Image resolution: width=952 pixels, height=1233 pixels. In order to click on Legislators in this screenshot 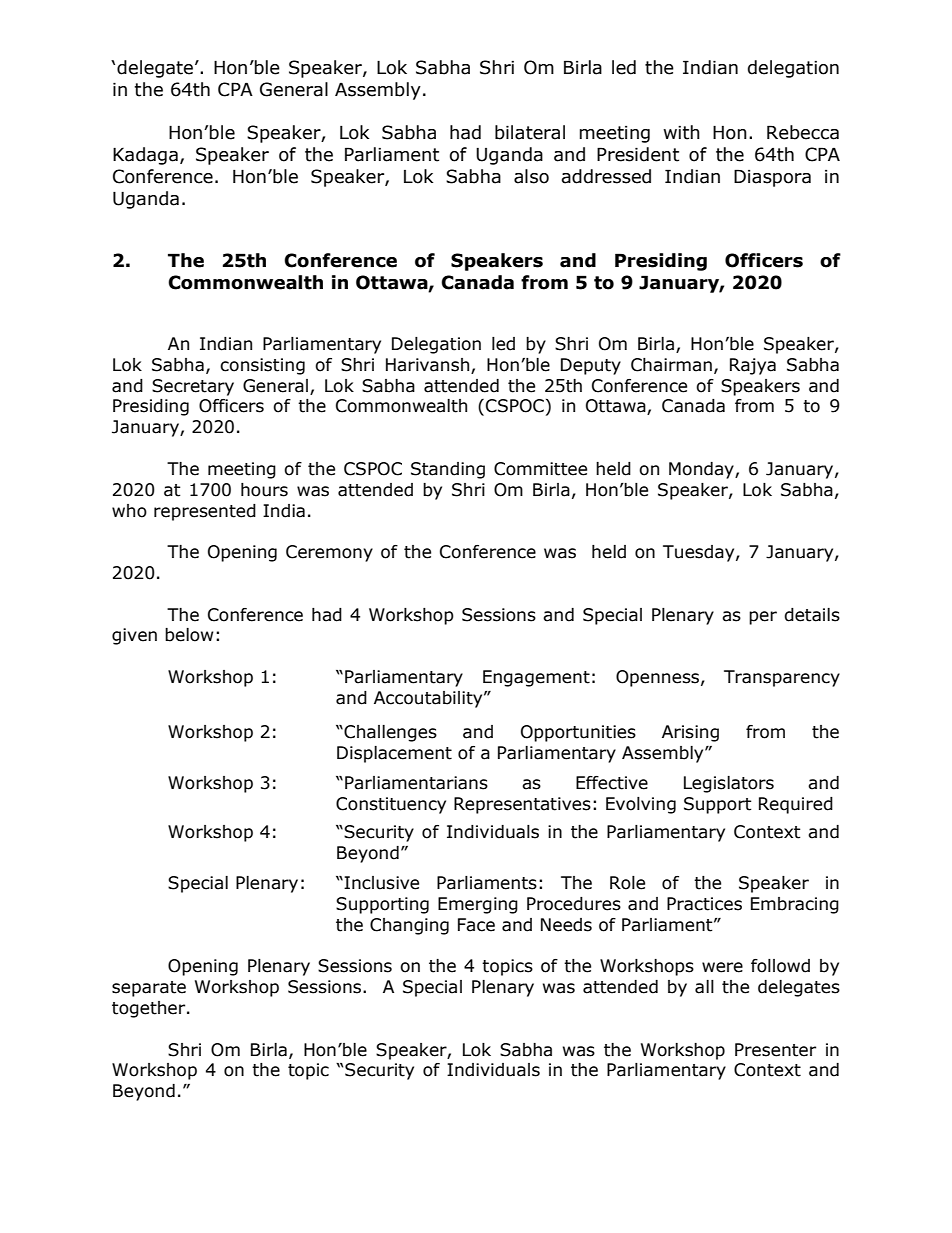, I will do `click(729, 784)`.
